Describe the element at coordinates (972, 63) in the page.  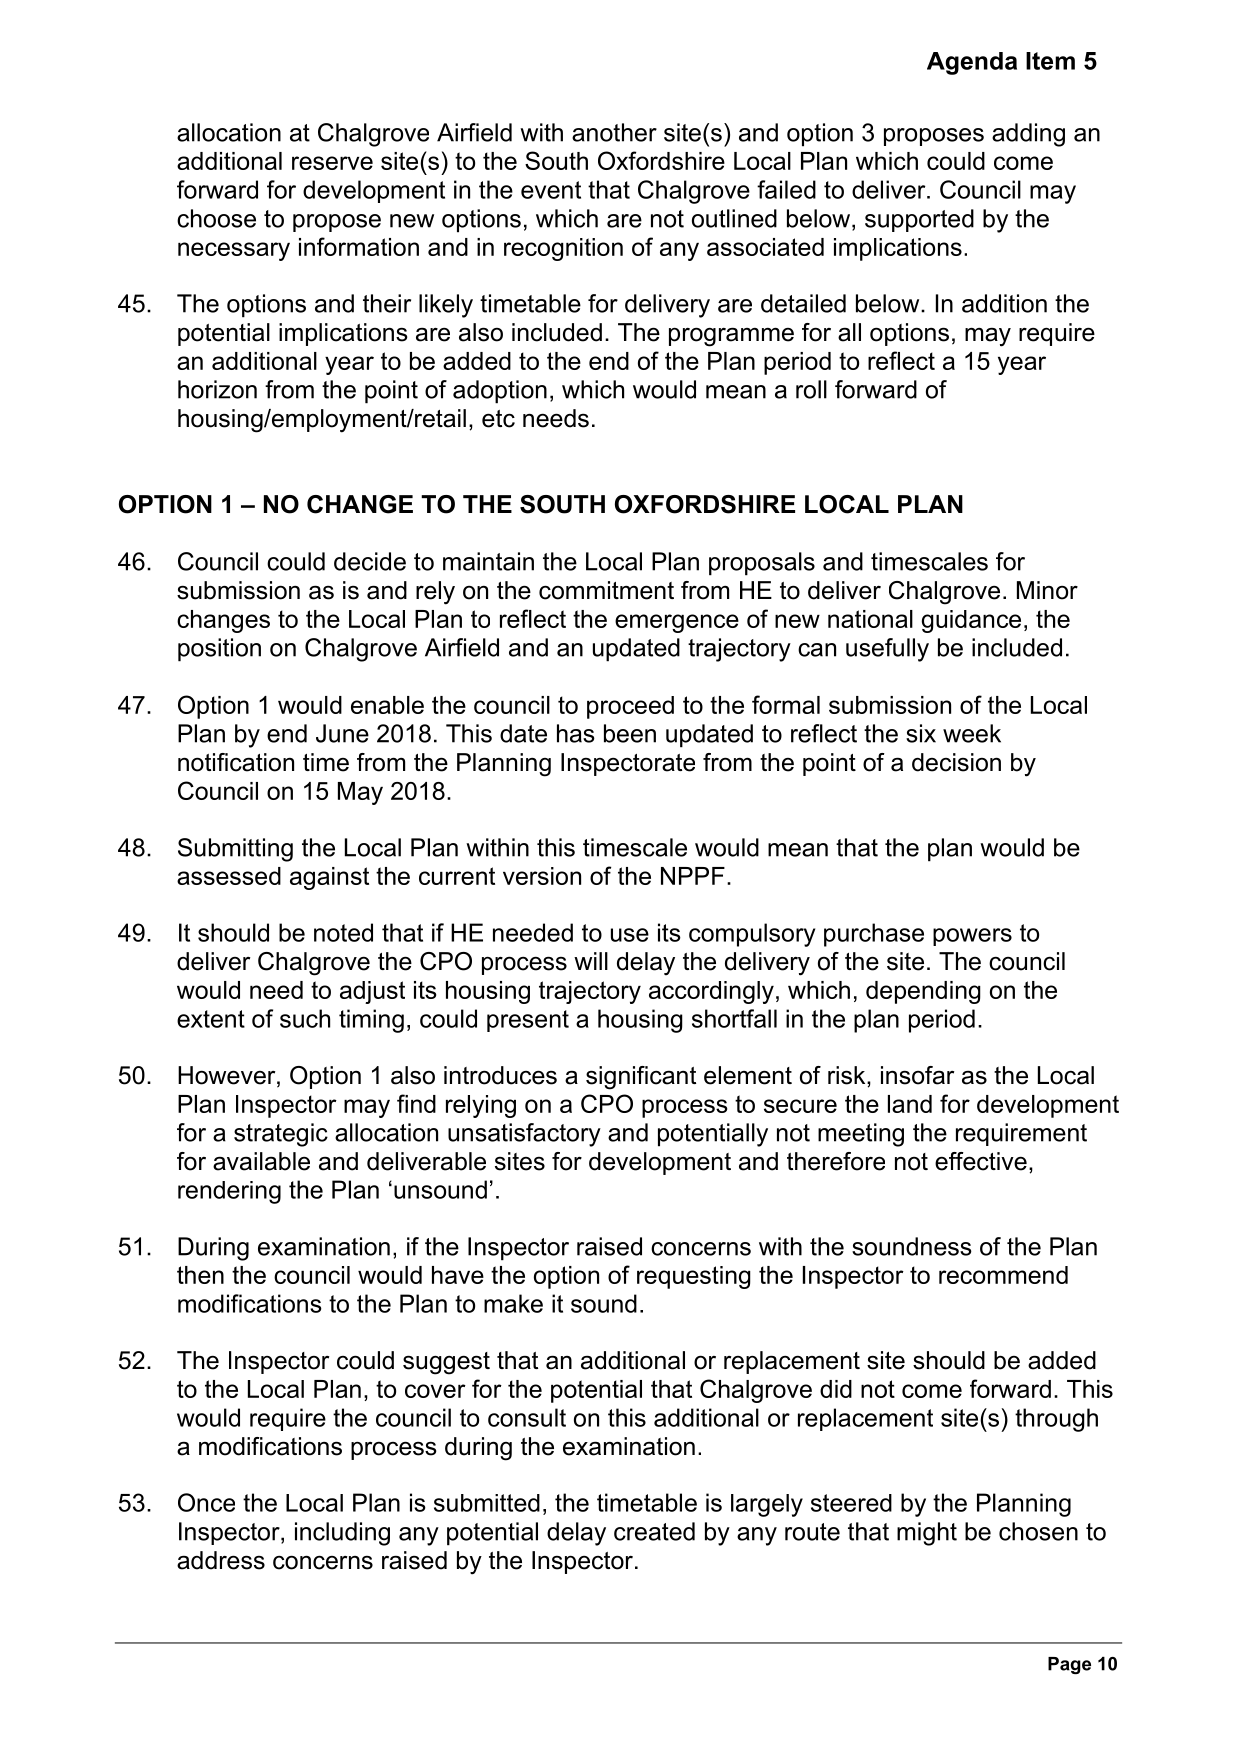
I see `Agenda` at that location.
